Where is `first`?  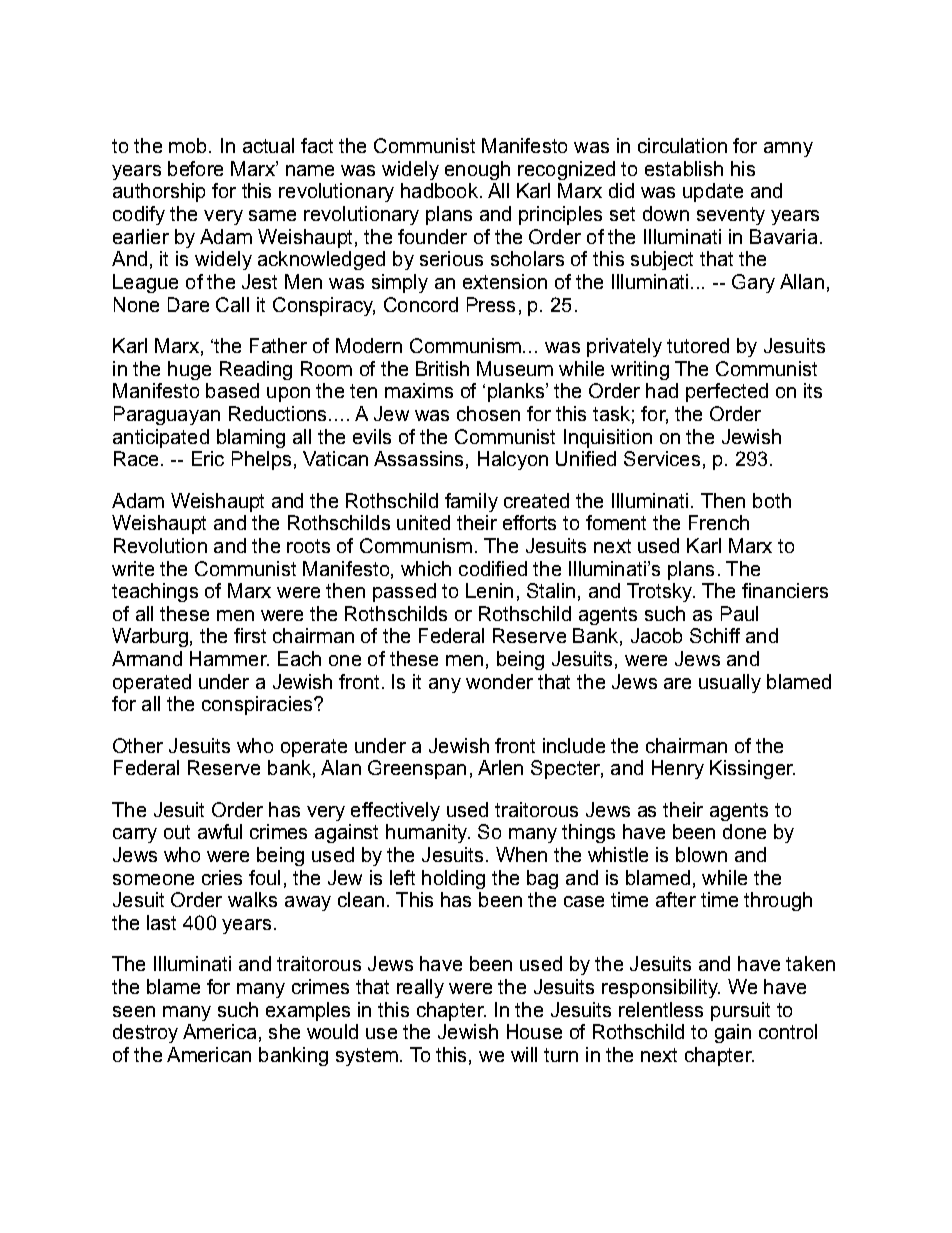 first is located at coordinates (250, 635).
